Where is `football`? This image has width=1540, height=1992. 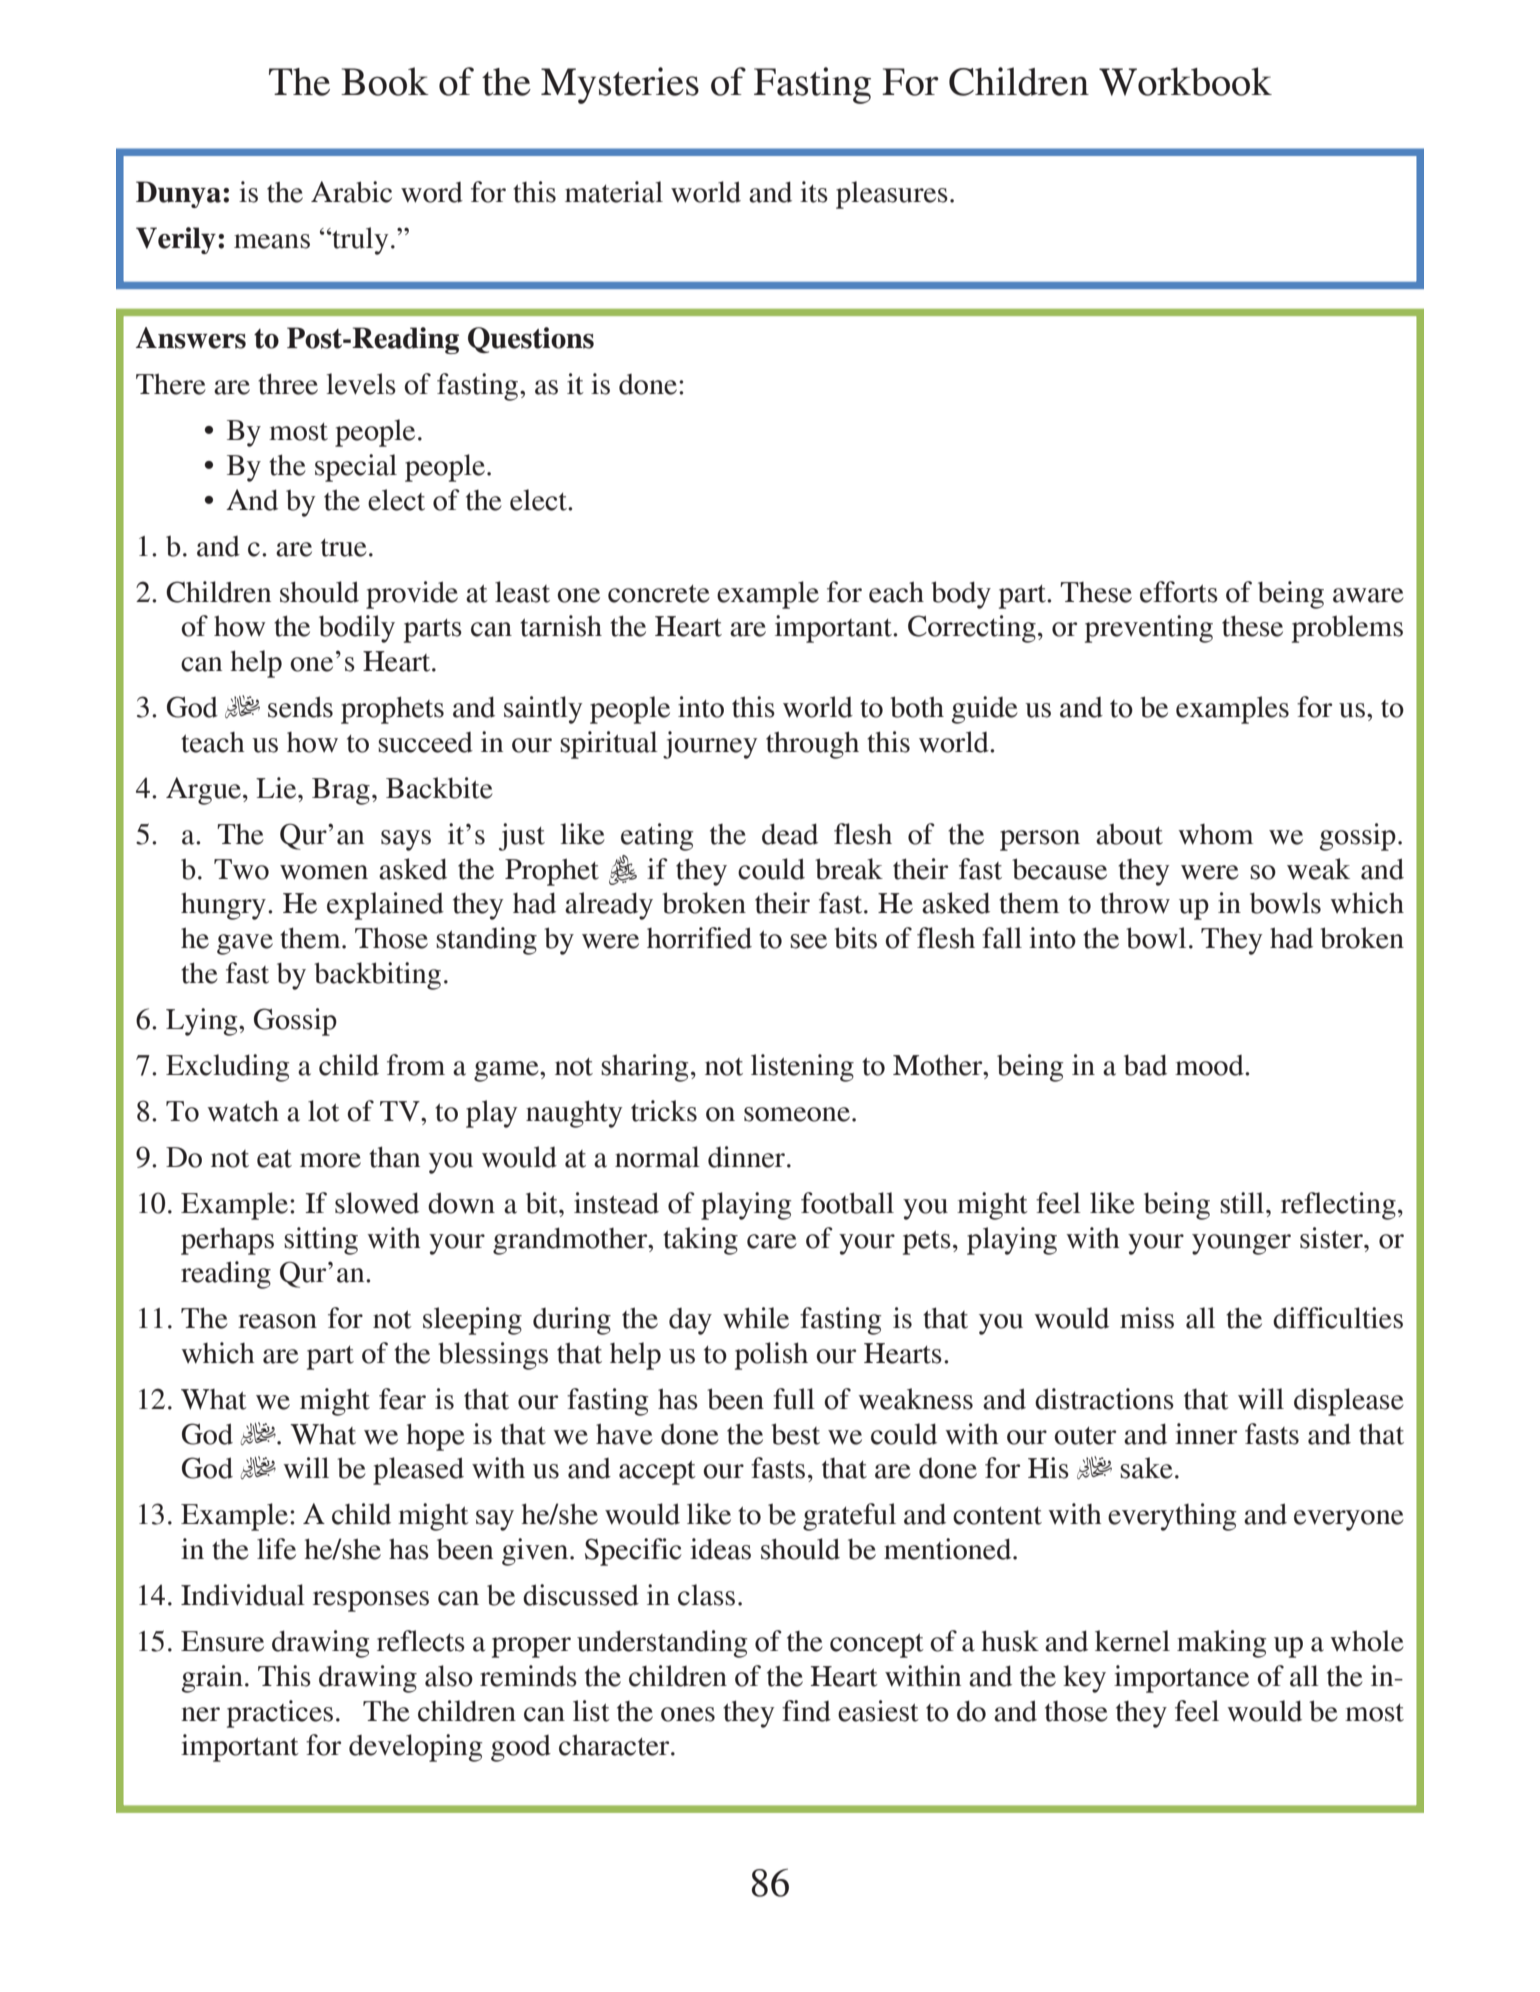
football is located at coordinates (847, 1203).
